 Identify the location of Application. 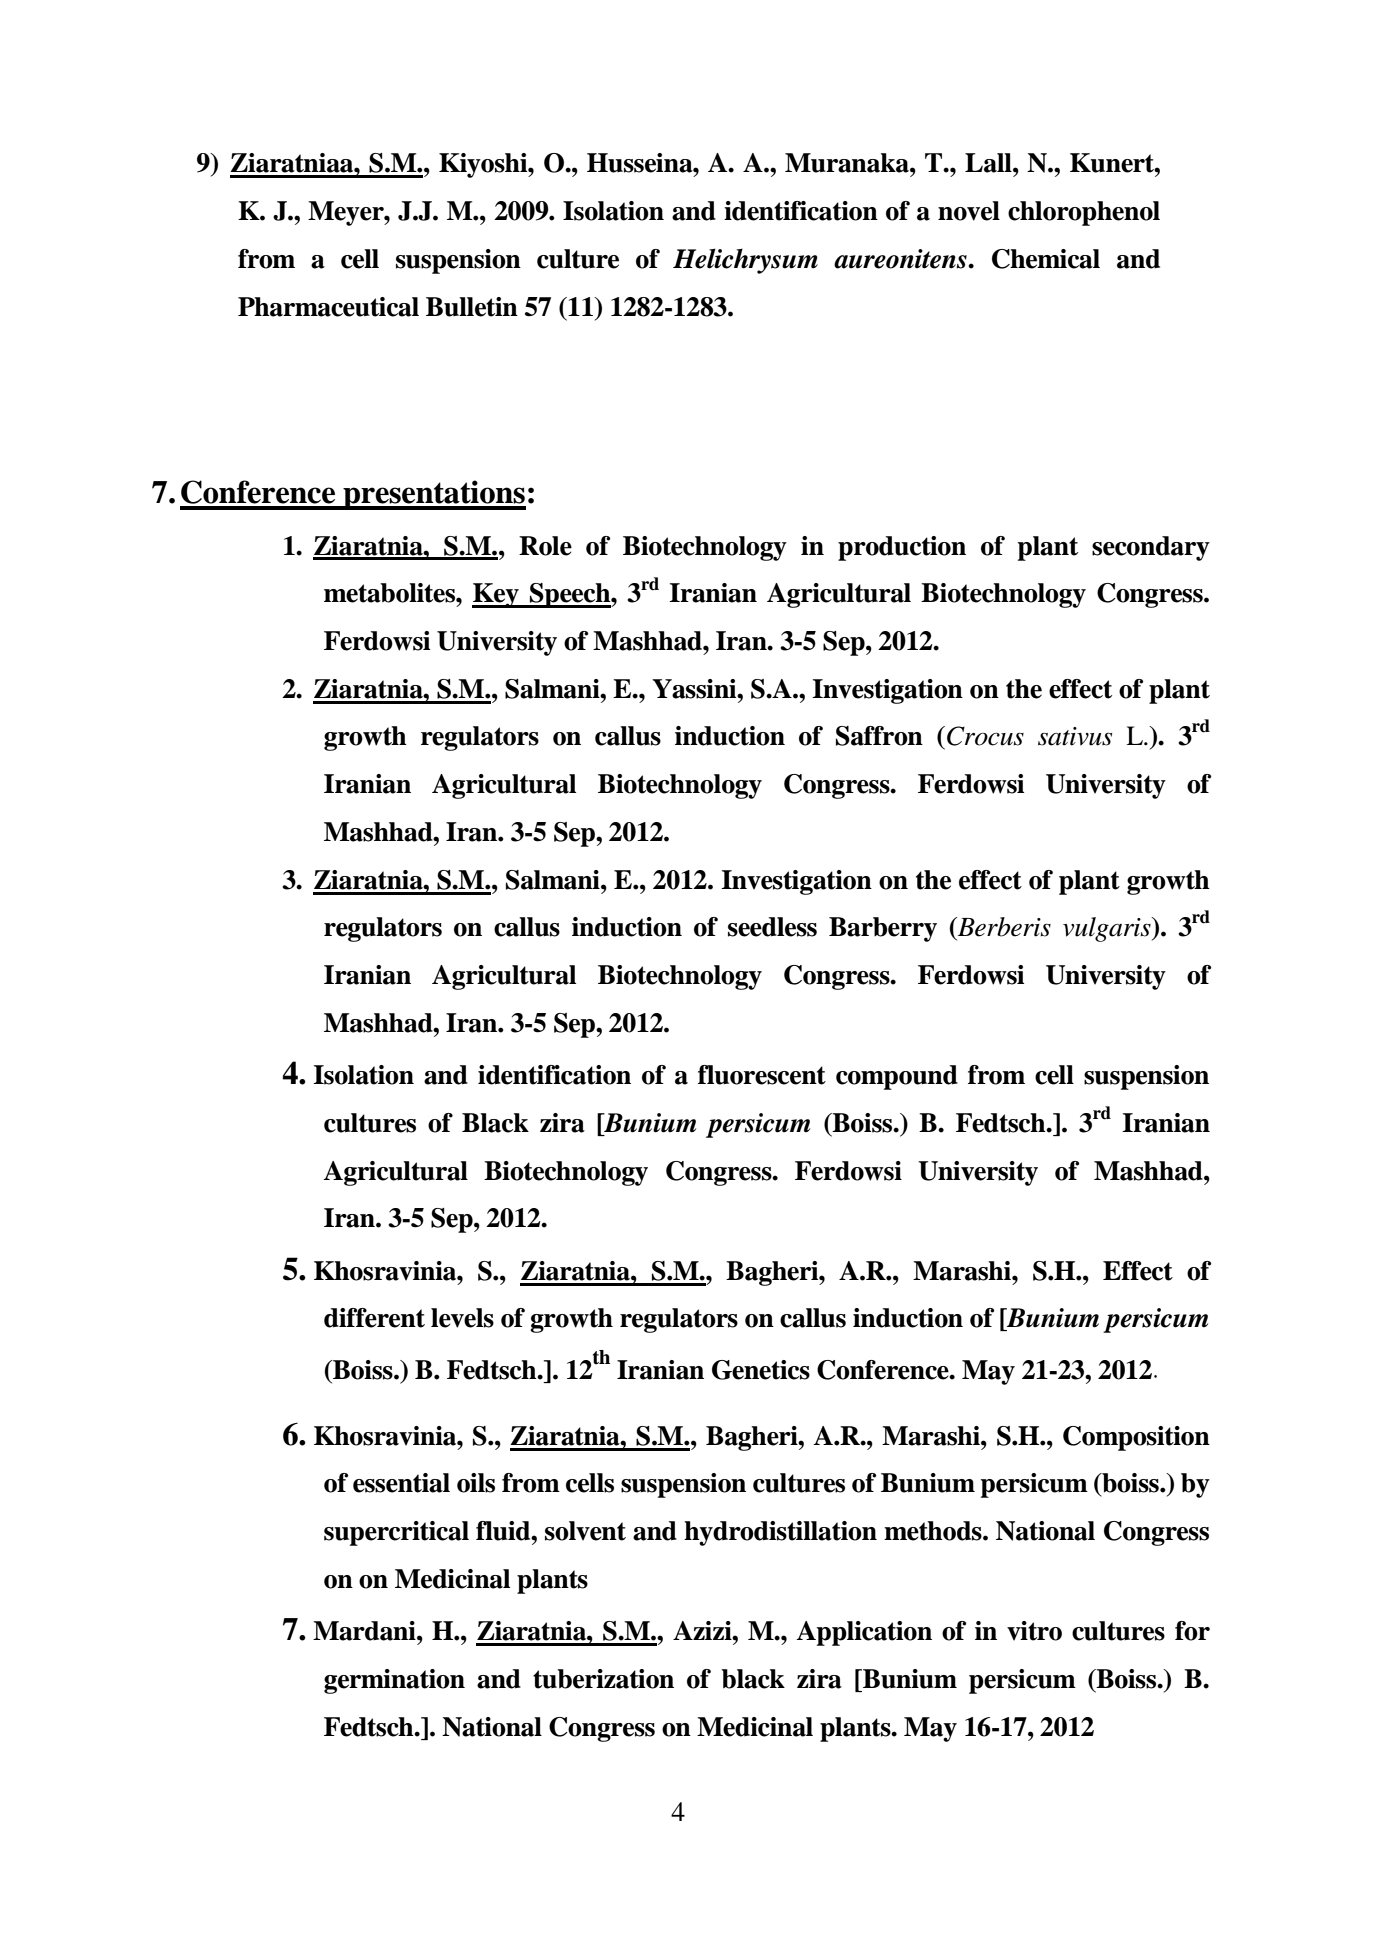
(864, 1633).
